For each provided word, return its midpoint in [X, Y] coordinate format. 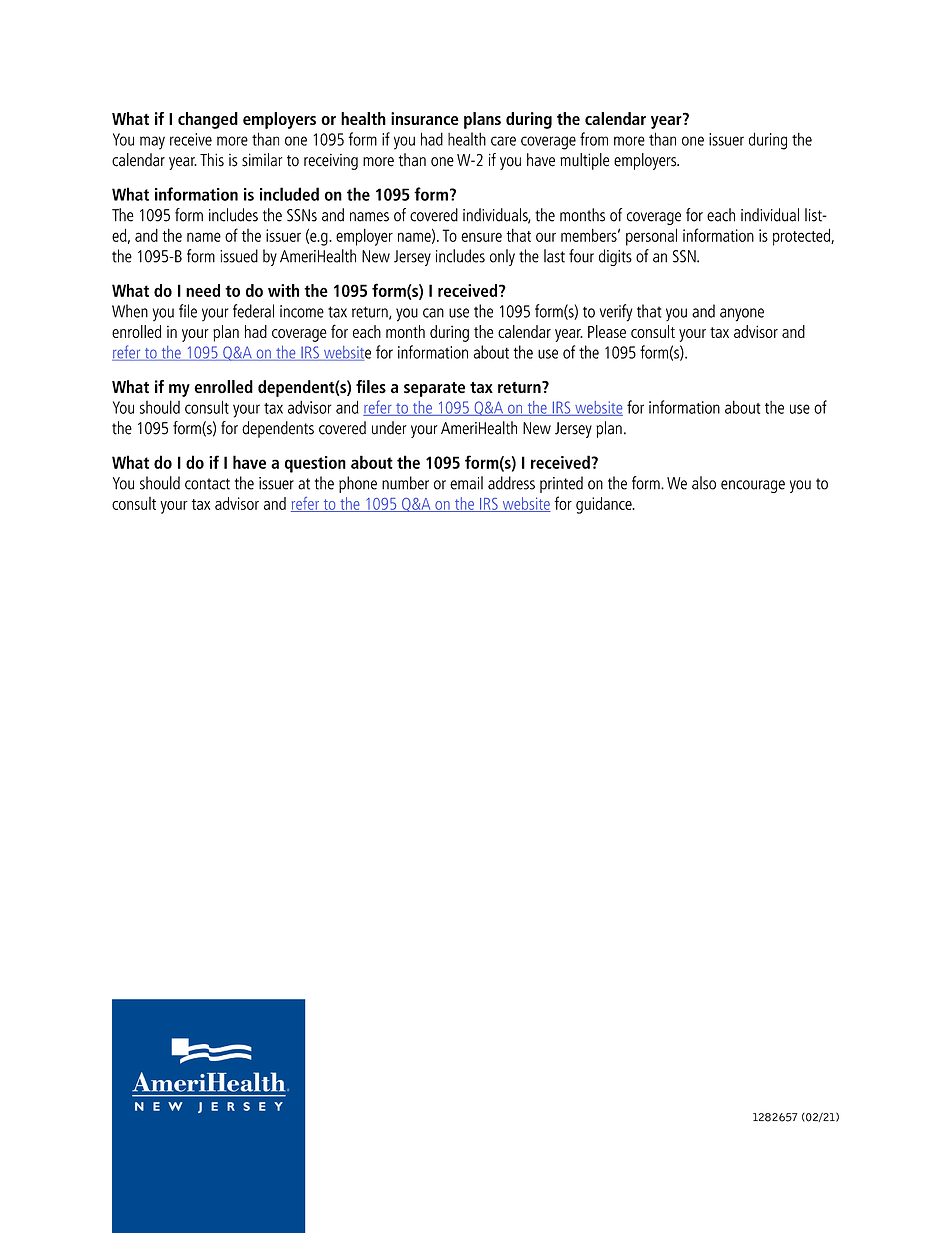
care [503, 141]
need [203, 290]
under [389, 428]
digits [615, 257]
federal [253, 311]
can [433, 313]
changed [208, 120]
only [502, 257]
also [704, 483]
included [289, 194]
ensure [481, 237]
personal [651, 237]
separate [434, 389]
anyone [742, 315]
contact [207, 484]
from [594, 139]
